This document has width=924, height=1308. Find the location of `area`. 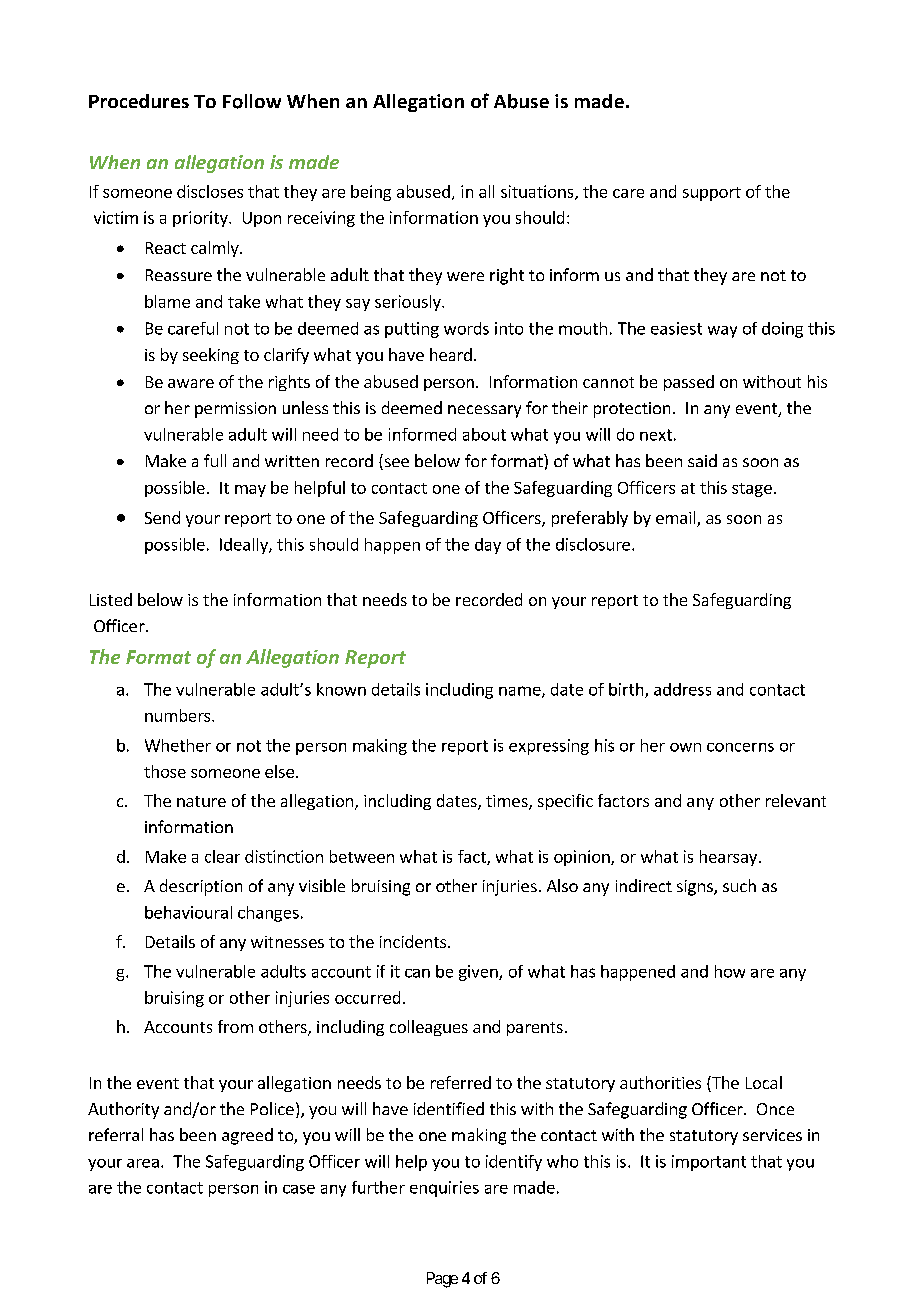

area is located at coordinates (143, 1163).
